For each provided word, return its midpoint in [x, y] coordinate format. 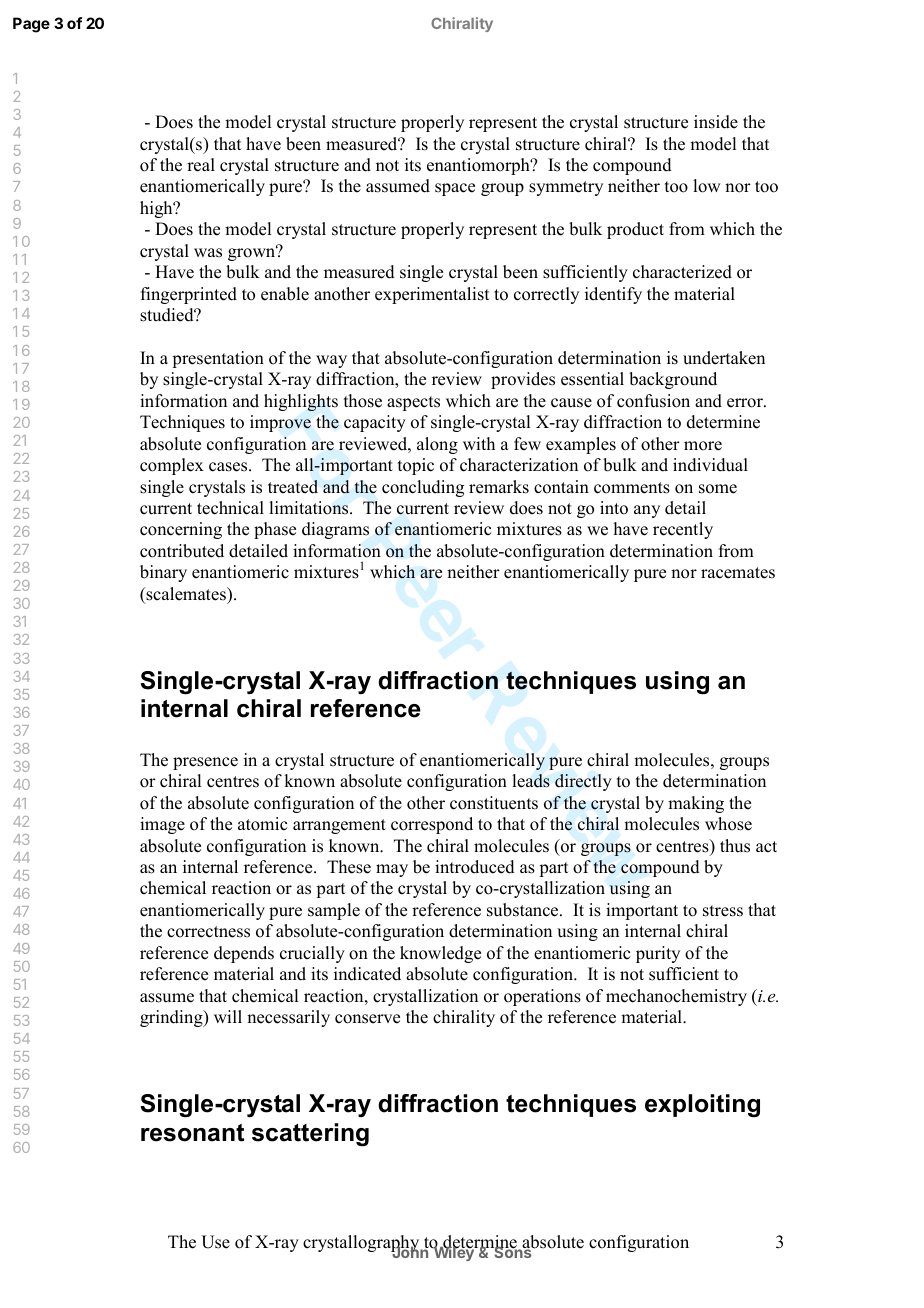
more [703, 446]
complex [172, 466]
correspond [432, 825]
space [455, 189]
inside [716, 122]
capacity [375, 423]
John [410, 1251]
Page [31, 25]
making [696, 804]
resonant [192, 1133]
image [162, 825]
